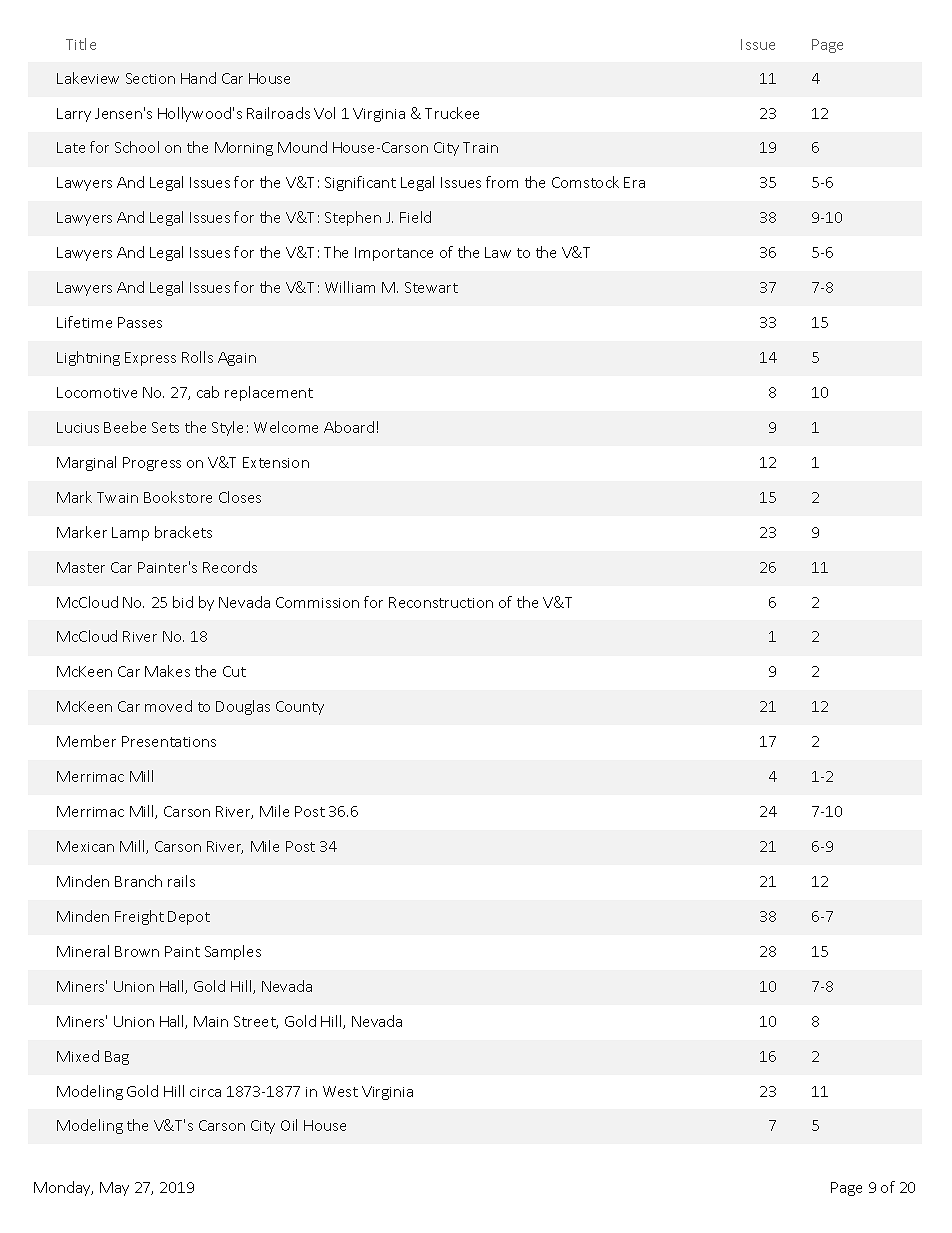 The height and width of the image is (1233, 952). I want to click on Oil, so click(289, 1125).
